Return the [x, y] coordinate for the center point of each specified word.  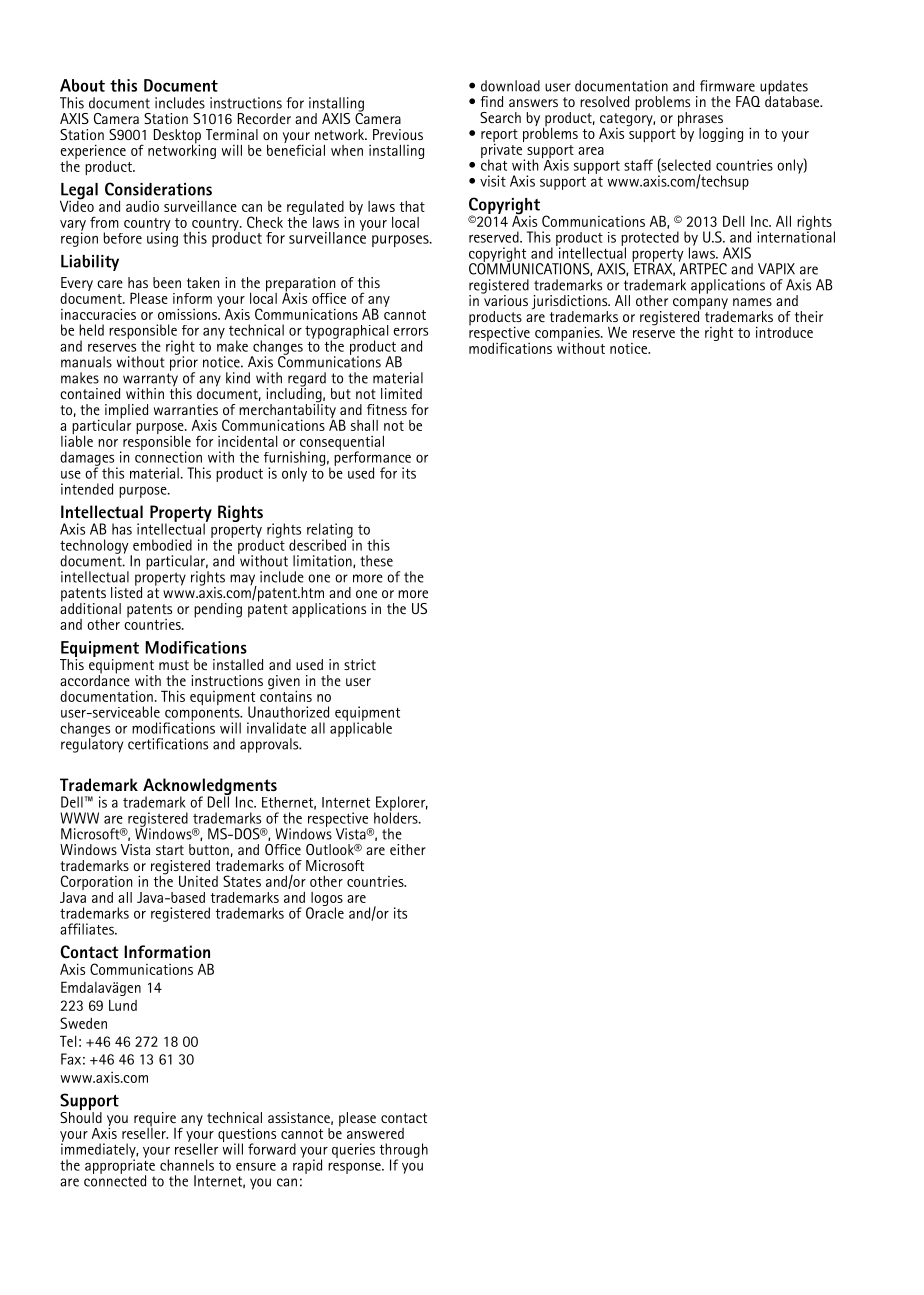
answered [375, 1133]
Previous [398, 134]
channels [187, 1165]
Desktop [177, 137]
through [404, 1151]
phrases [700, 120]
